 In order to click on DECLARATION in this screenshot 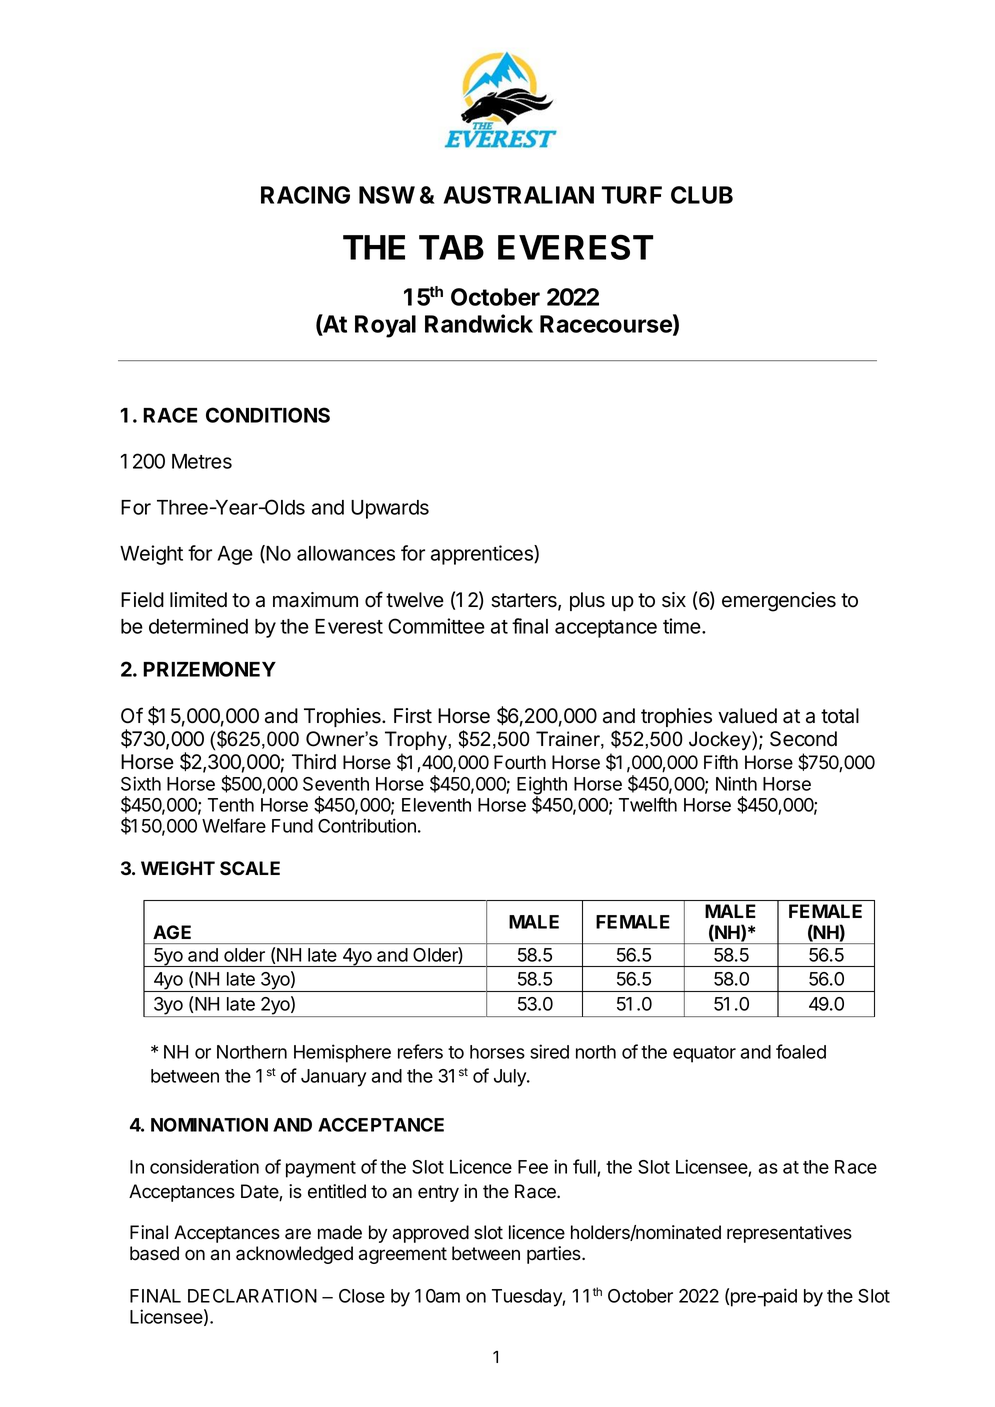, I will do `click(252, 1296)`.
